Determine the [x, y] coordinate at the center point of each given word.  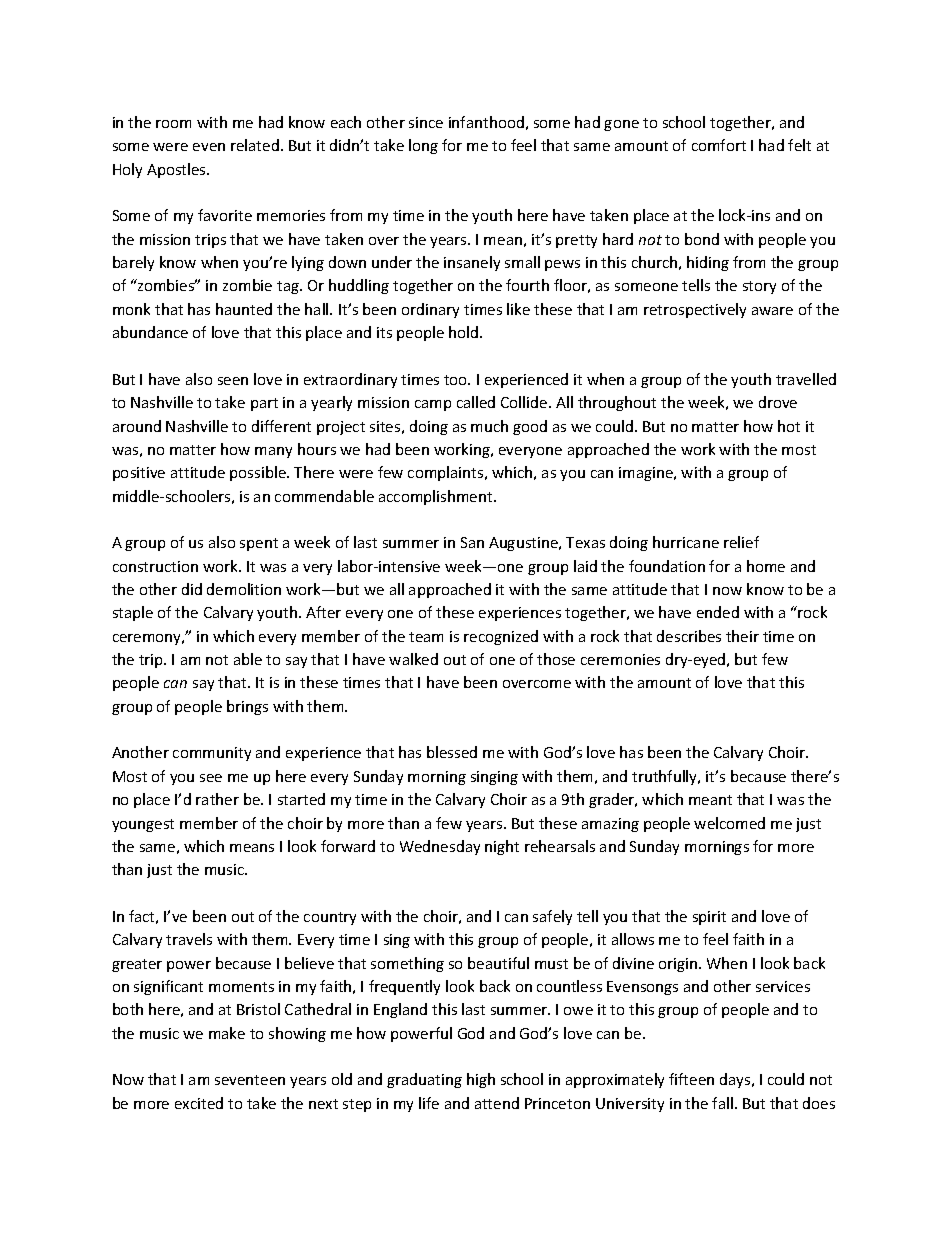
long [423, 146]
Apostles [177, 170]
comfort [719, 145]
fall [722, 1103]
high [481, 1080]
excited [199, 1103]
